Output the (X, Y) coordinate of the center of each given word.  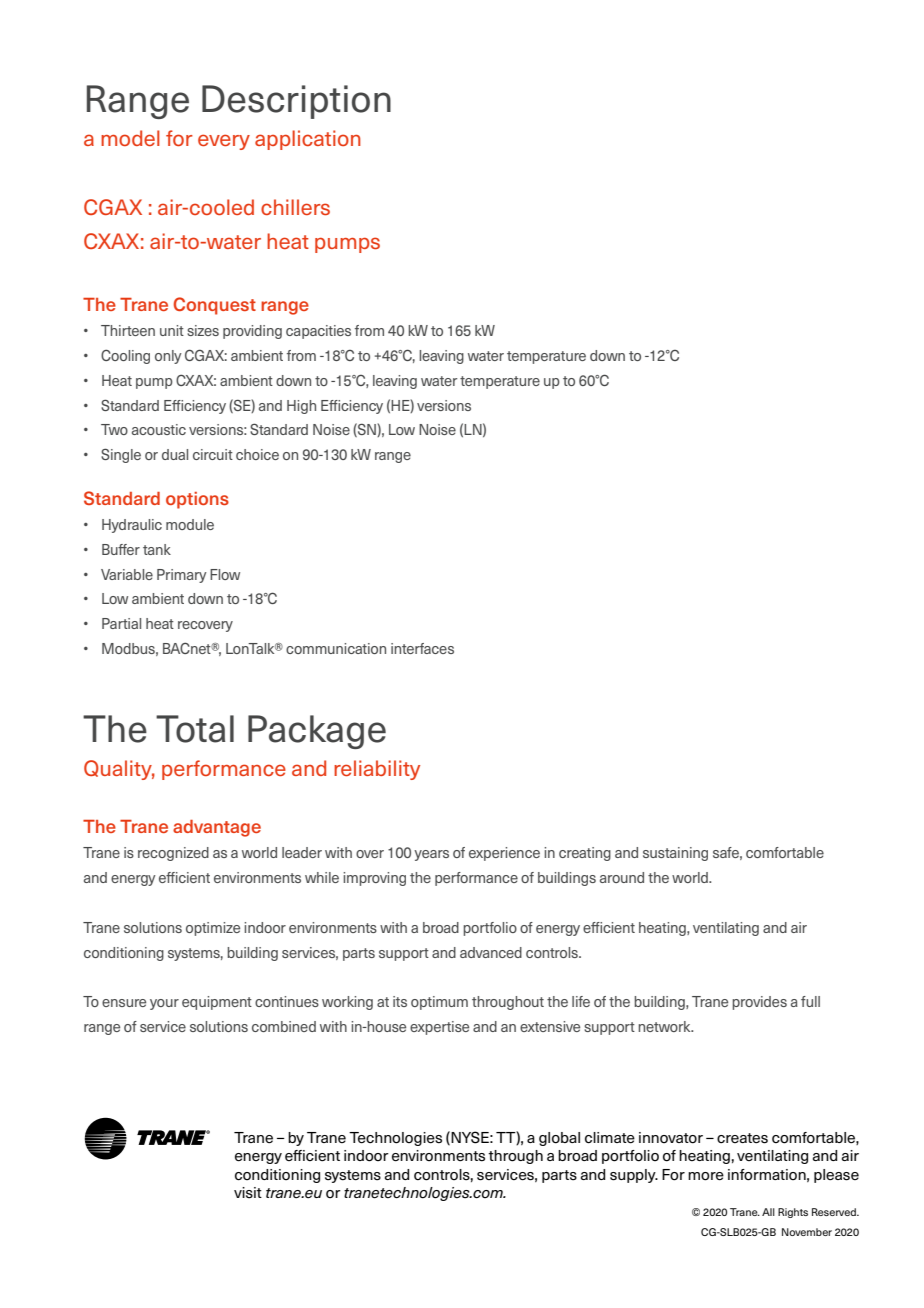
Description (296, 102)
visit (248, 1193)
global (559, 1139)
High (301, 407)
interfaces (422, 648)
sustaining (675, 854)
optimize (213, 929)
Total (195, 729)
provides (759, 1003)
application (308, 140)
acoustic (159, 429)
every (224, 142)
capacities (318, 332)
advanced (491, 952)
